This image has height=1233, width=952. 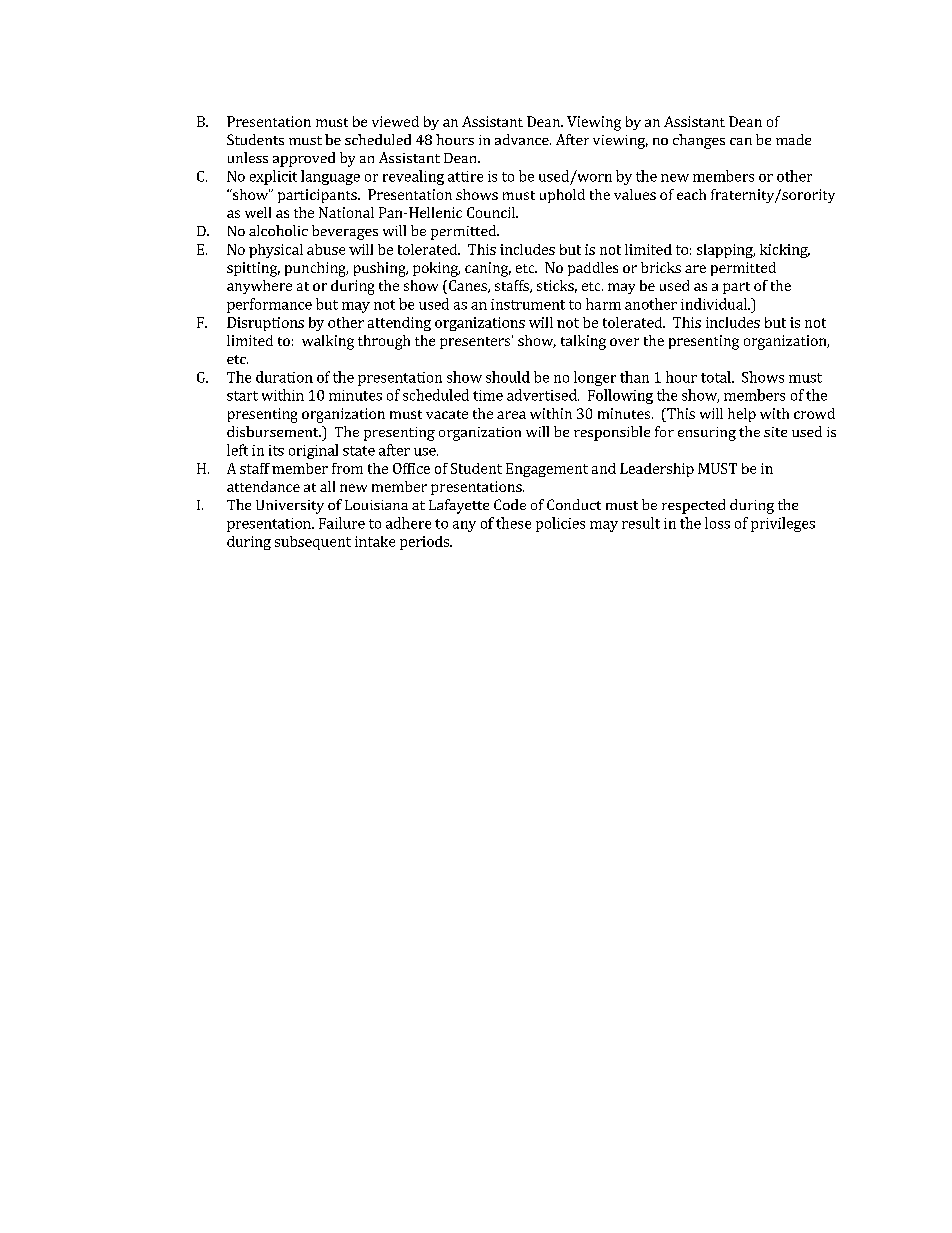 What do you see at coordinates (793, 139) in the image?
I see `made` at bounding box center [793, 139].
